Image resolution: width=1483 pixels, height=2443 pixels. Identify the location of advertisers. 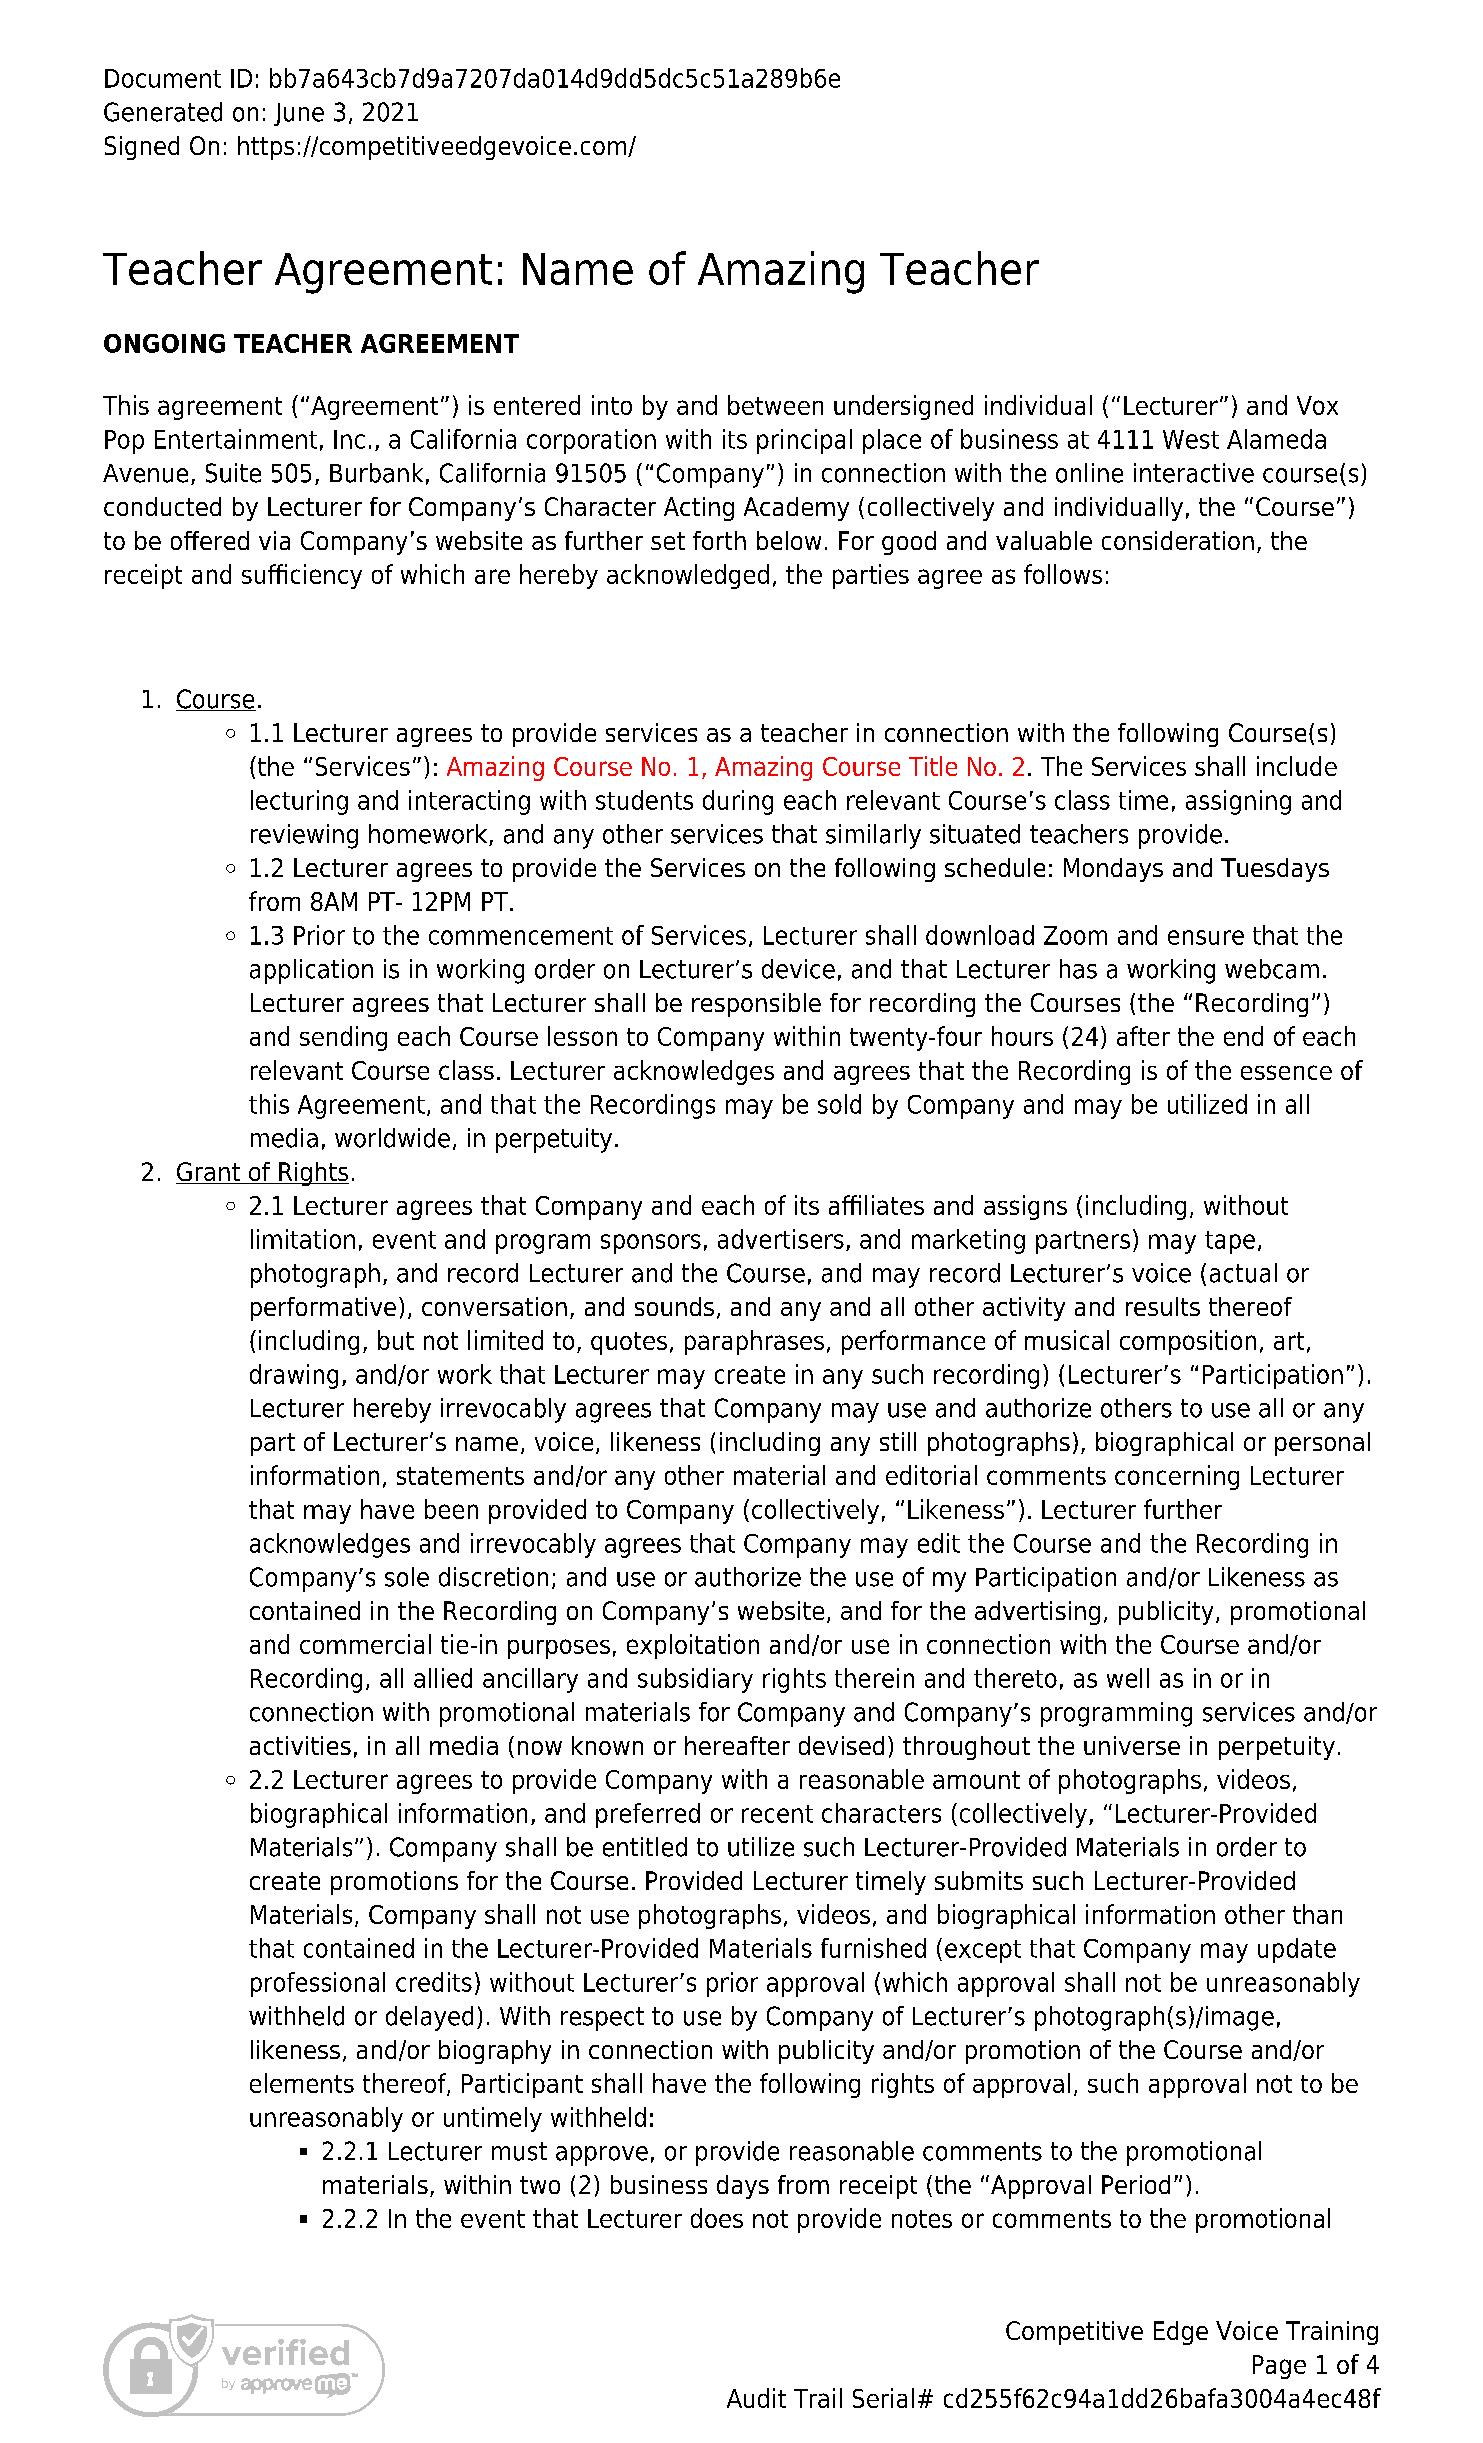
(781, 1239).
